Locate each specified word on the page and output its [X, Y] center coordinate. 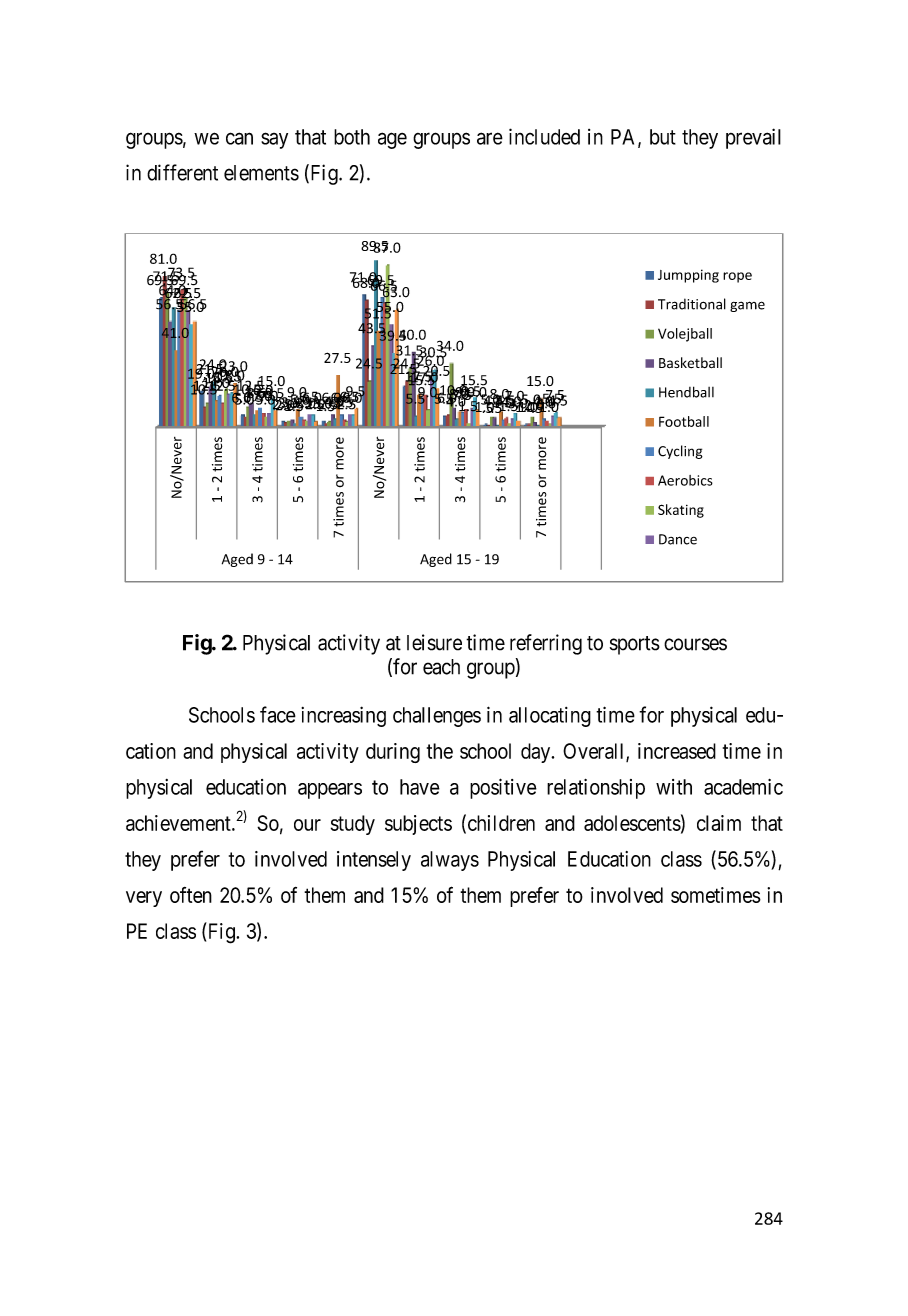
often [191, 895]
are [490, 138]
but [663, 137]
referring [546, 644]
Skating [681, 511]
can [239, 138]
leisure [434, 642]
